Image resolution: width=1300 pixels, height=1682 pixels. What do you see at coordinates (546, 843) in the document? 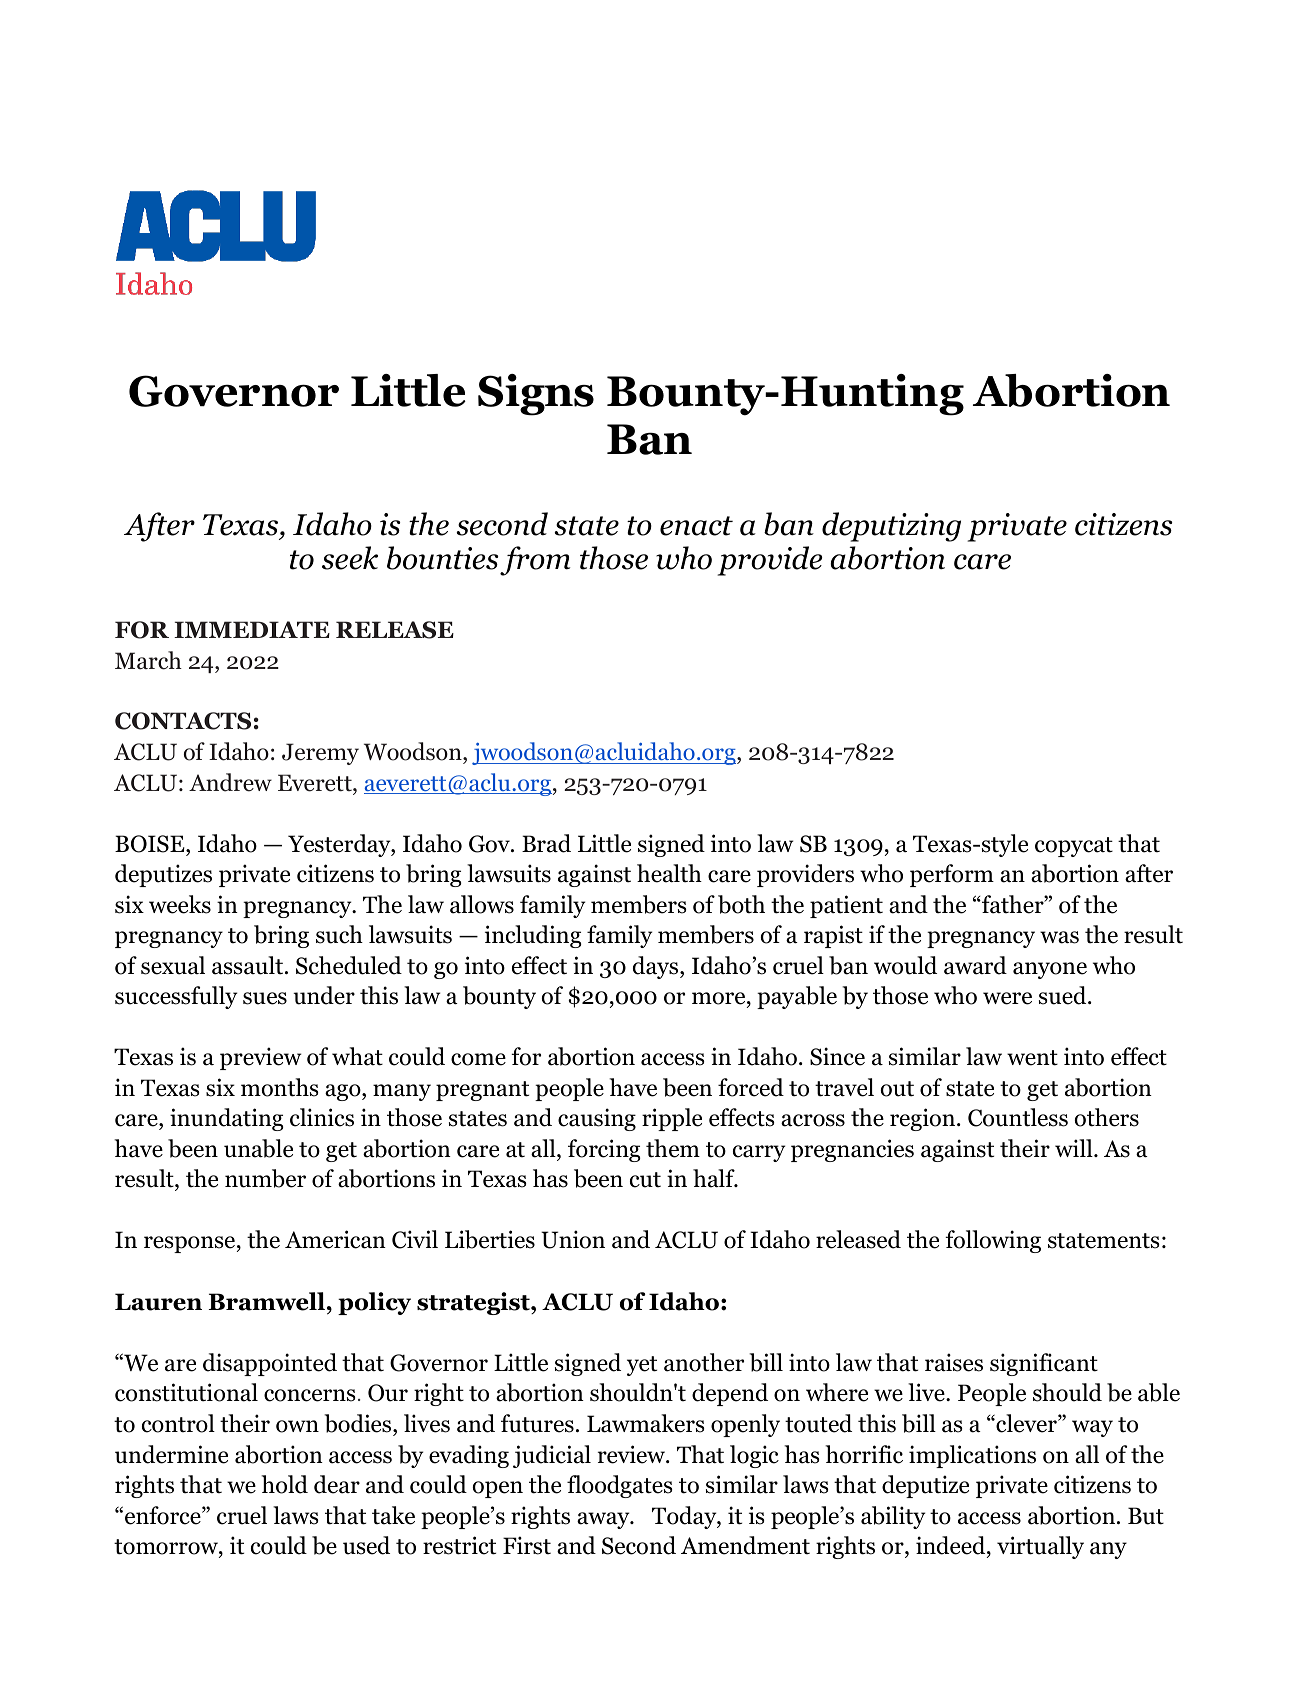
I see `Brad` at bounding box center [546, 843].
